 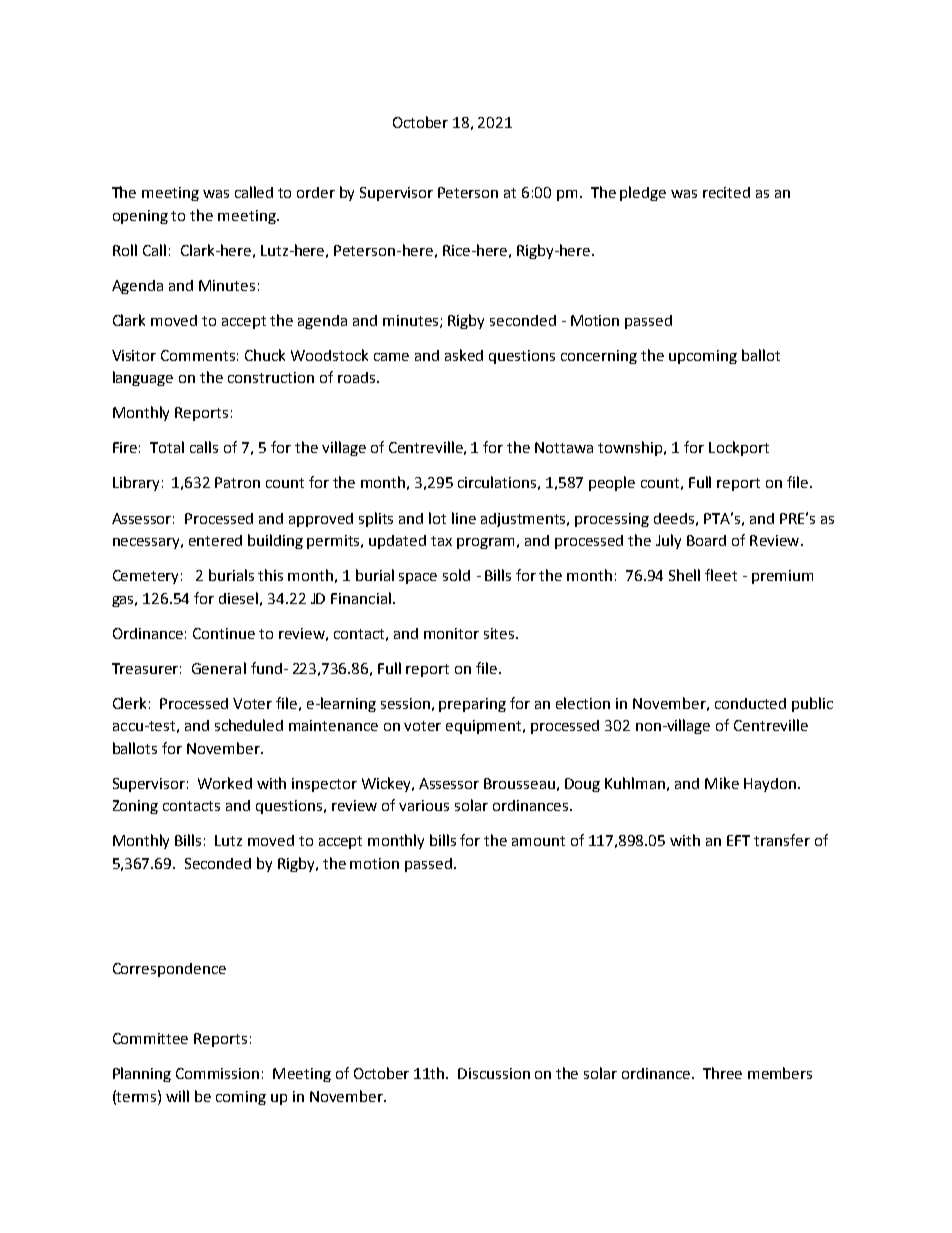 I want to click on Three, so click(x=722, y=1073).
